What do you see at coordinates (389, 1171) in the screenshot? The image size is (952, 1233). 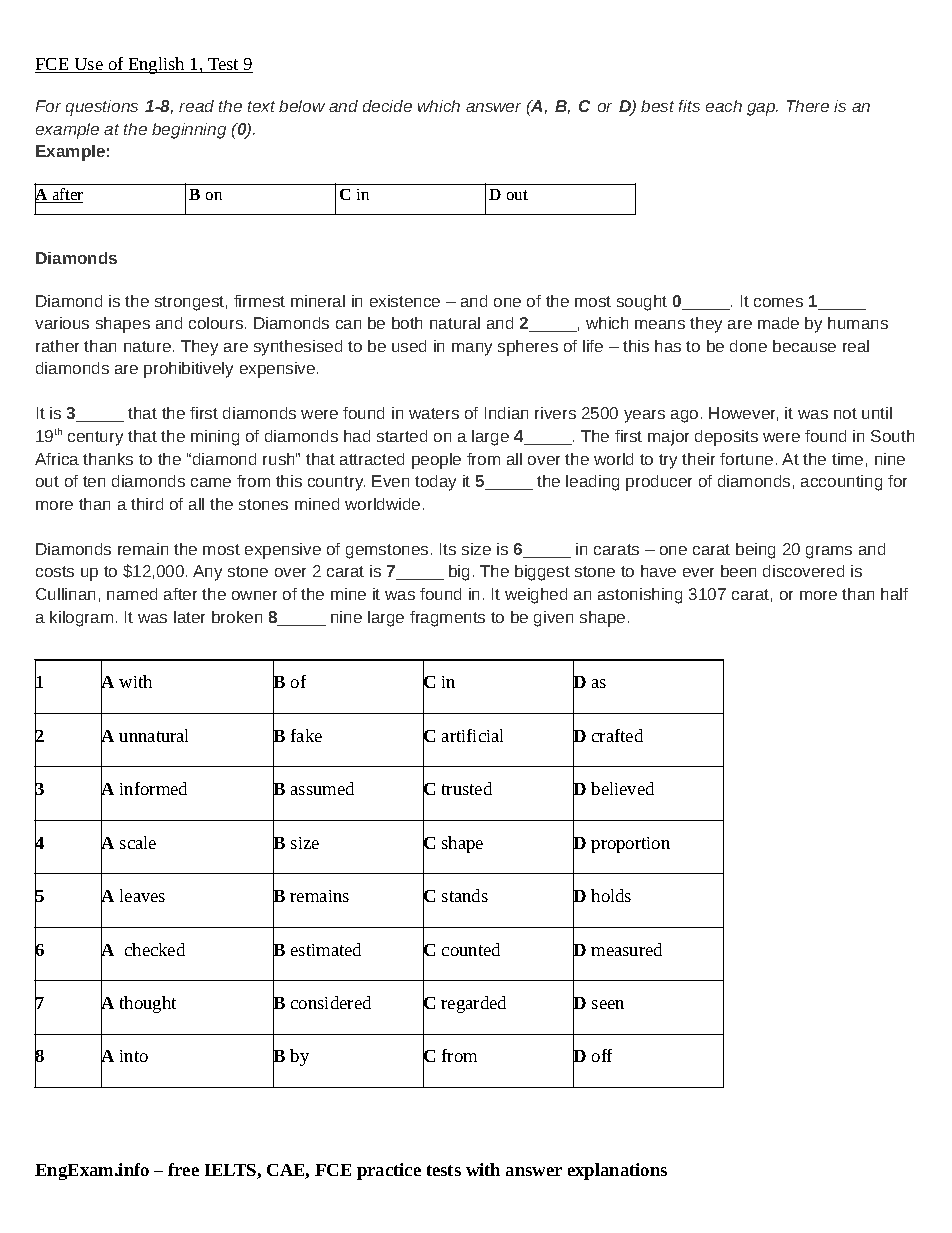 I see `practice` at bounding box center [389, 1171].
